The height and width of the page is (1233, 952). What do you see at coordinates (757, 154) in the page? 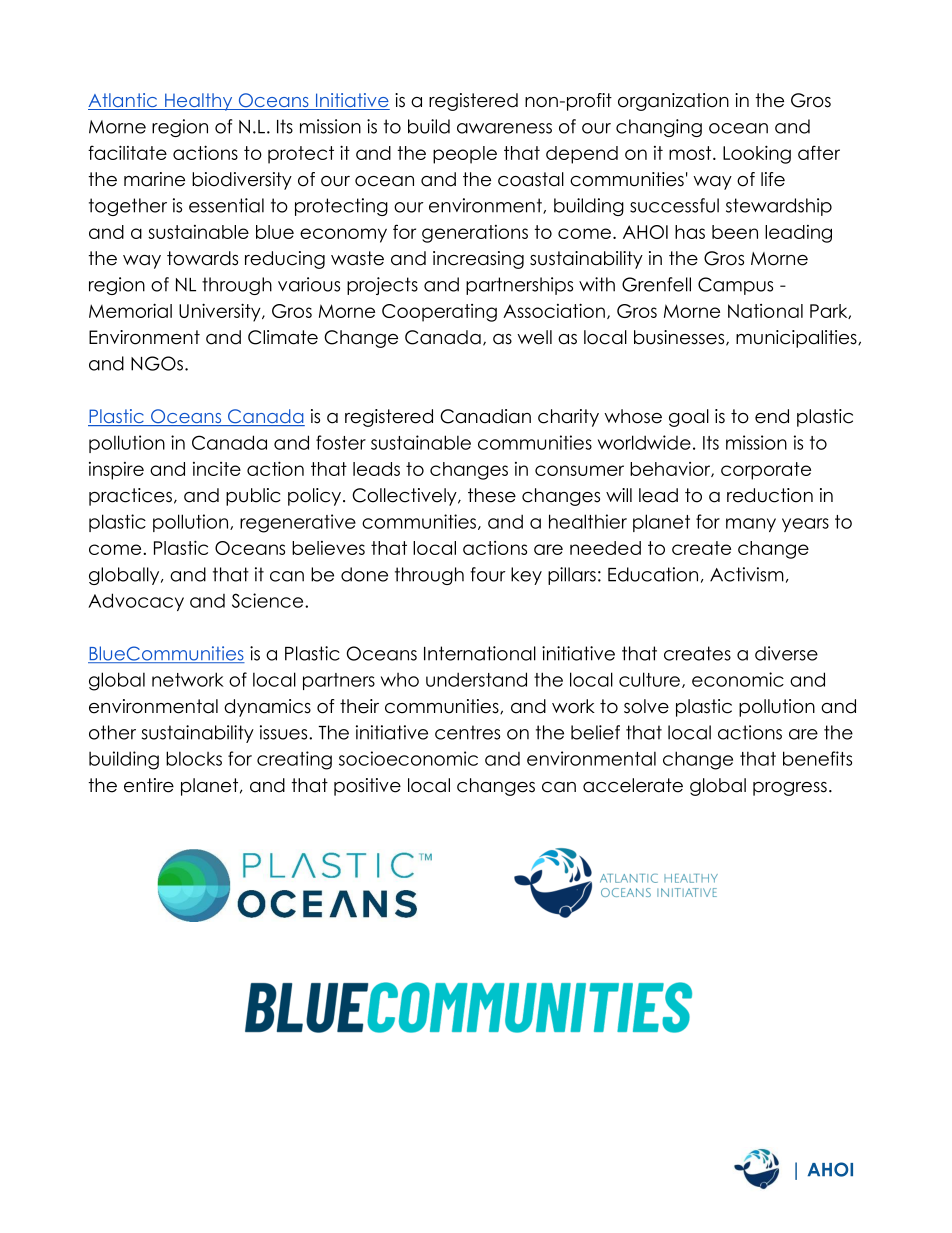
I see `Looking` at bounding box center [757, 154].
